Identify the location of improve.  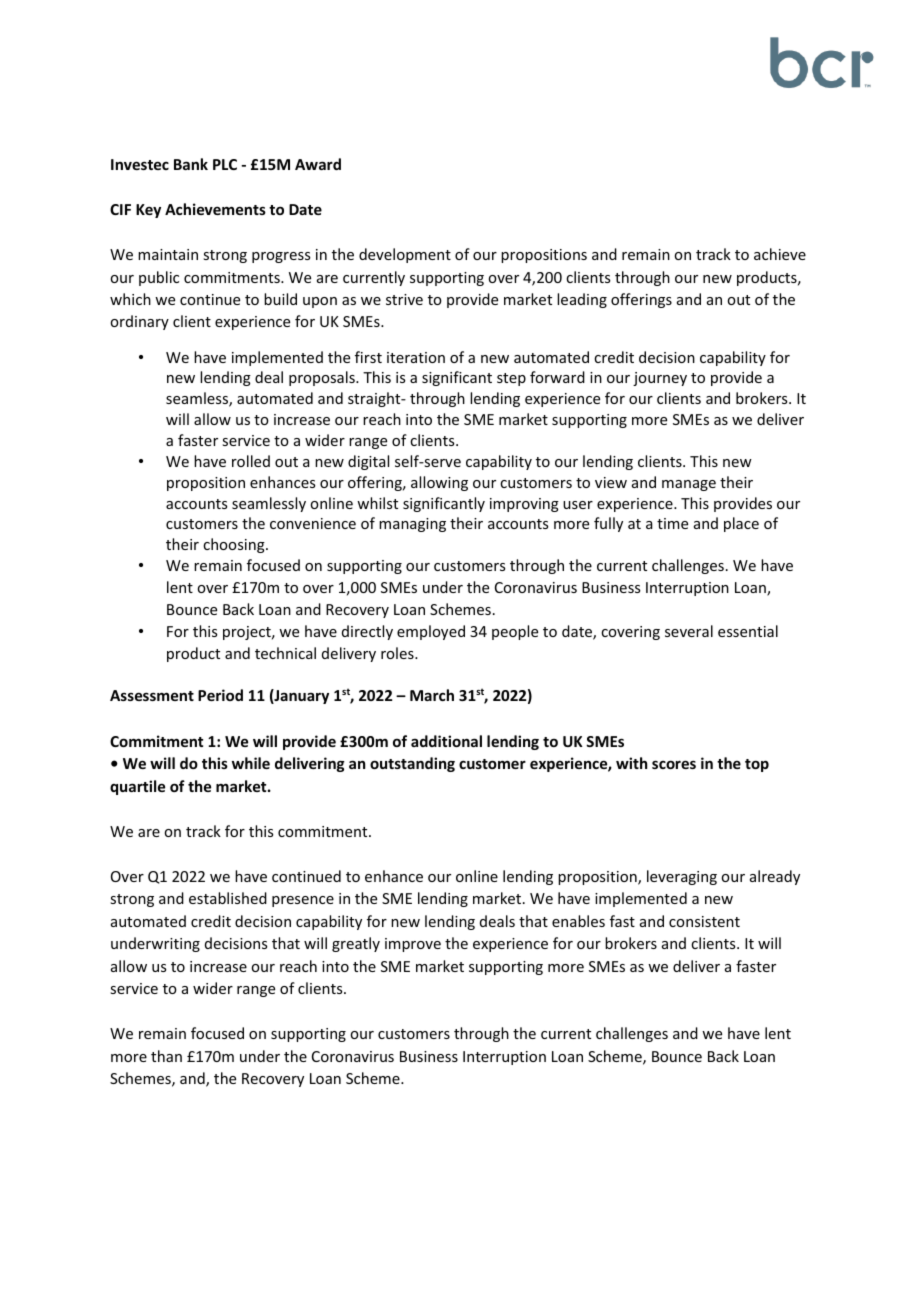
(413, 945).
